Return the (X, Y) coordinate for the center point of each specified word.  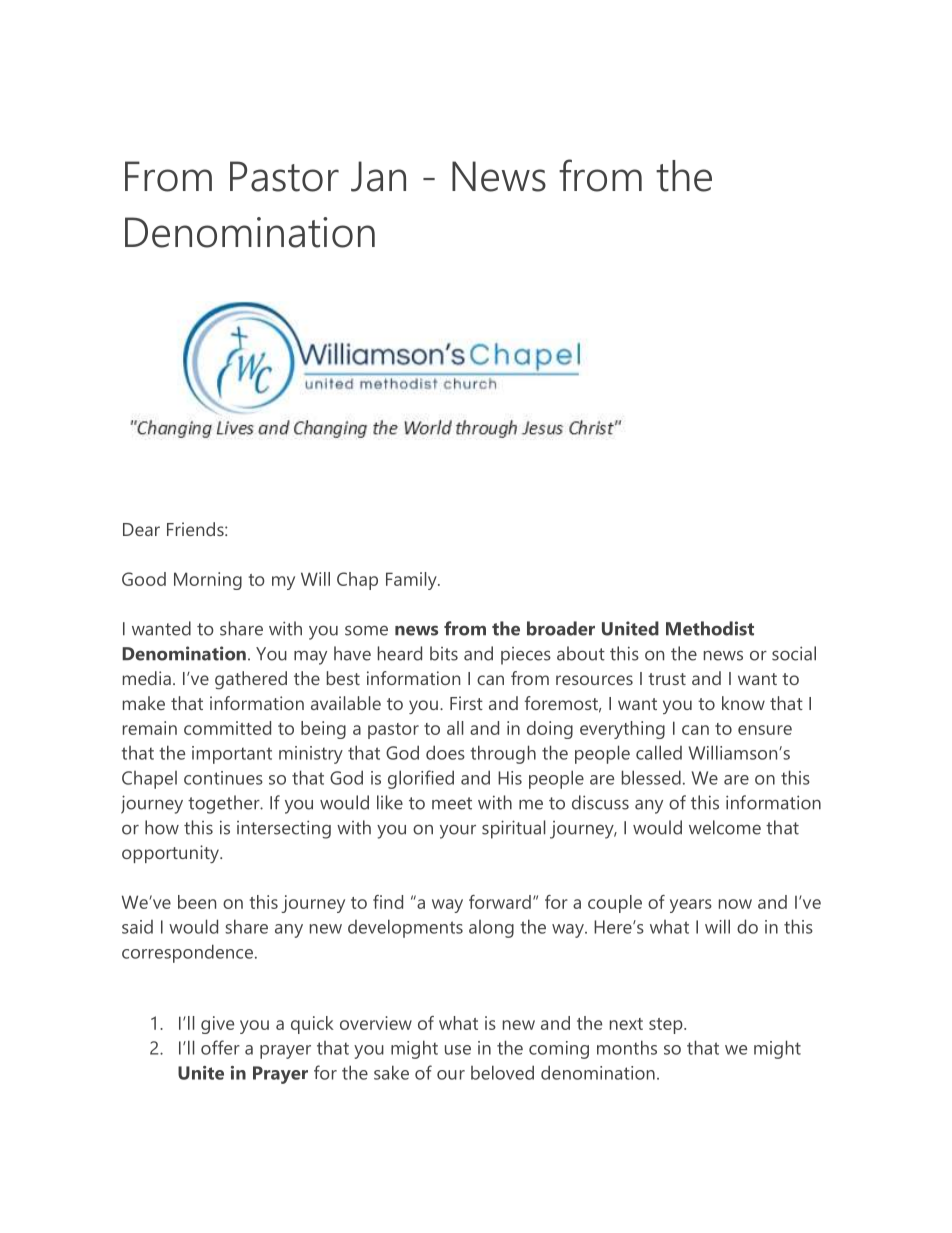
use (458, 1050)
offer (220, 1047)
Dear (141, 529)
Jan (378, 176)
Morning (208, 581)
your (458, 832)
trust (667, 679)
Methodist (710, 628)
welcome (725, 827)
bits (444, 653)
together (225, 804)
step (667, 1026)
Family (412, 581)
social (794, 653)
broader (561, 628)
